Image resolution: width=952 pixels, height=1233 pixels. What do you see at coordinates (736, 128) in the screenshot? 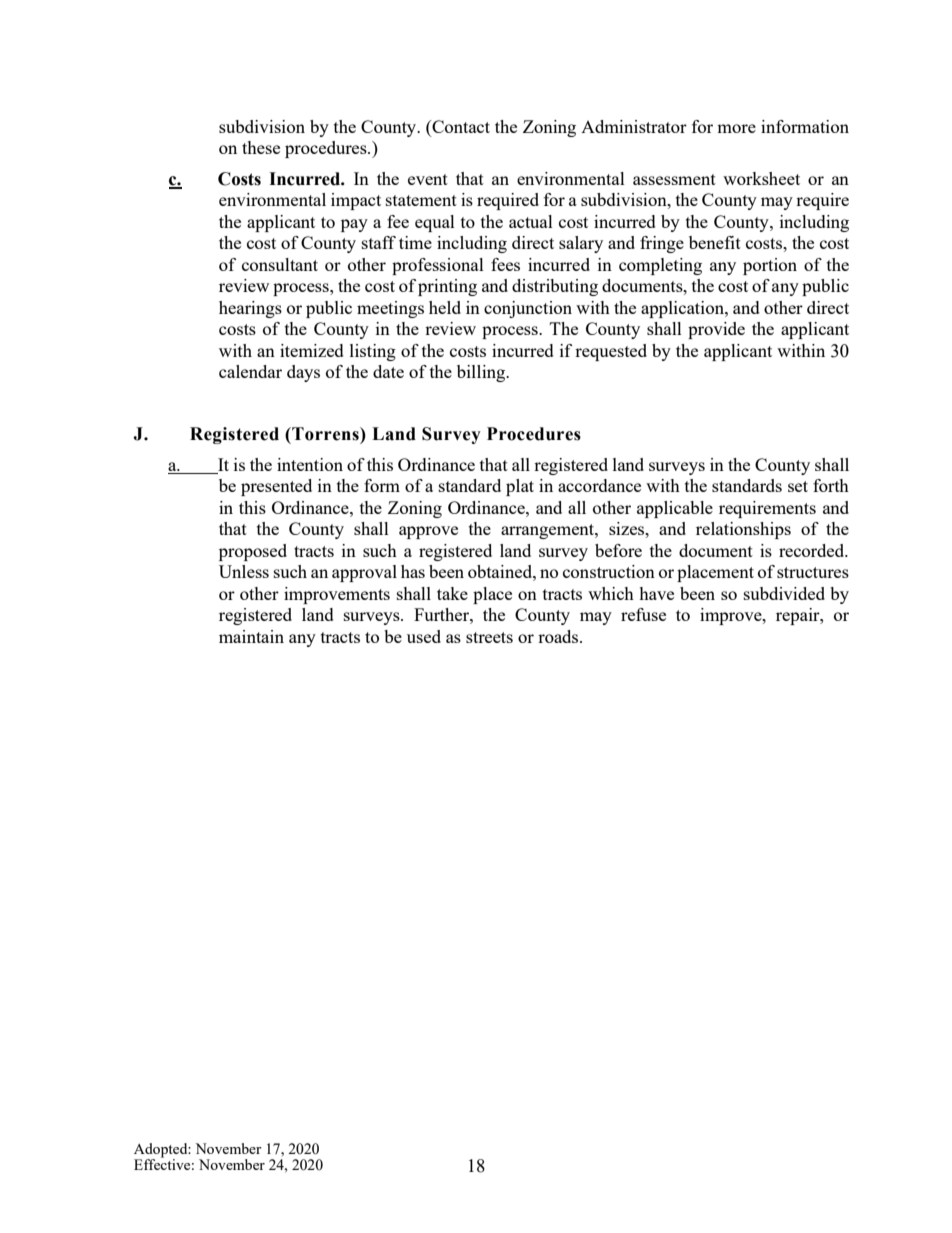
I see `more` at bounding box center [736, 128].
